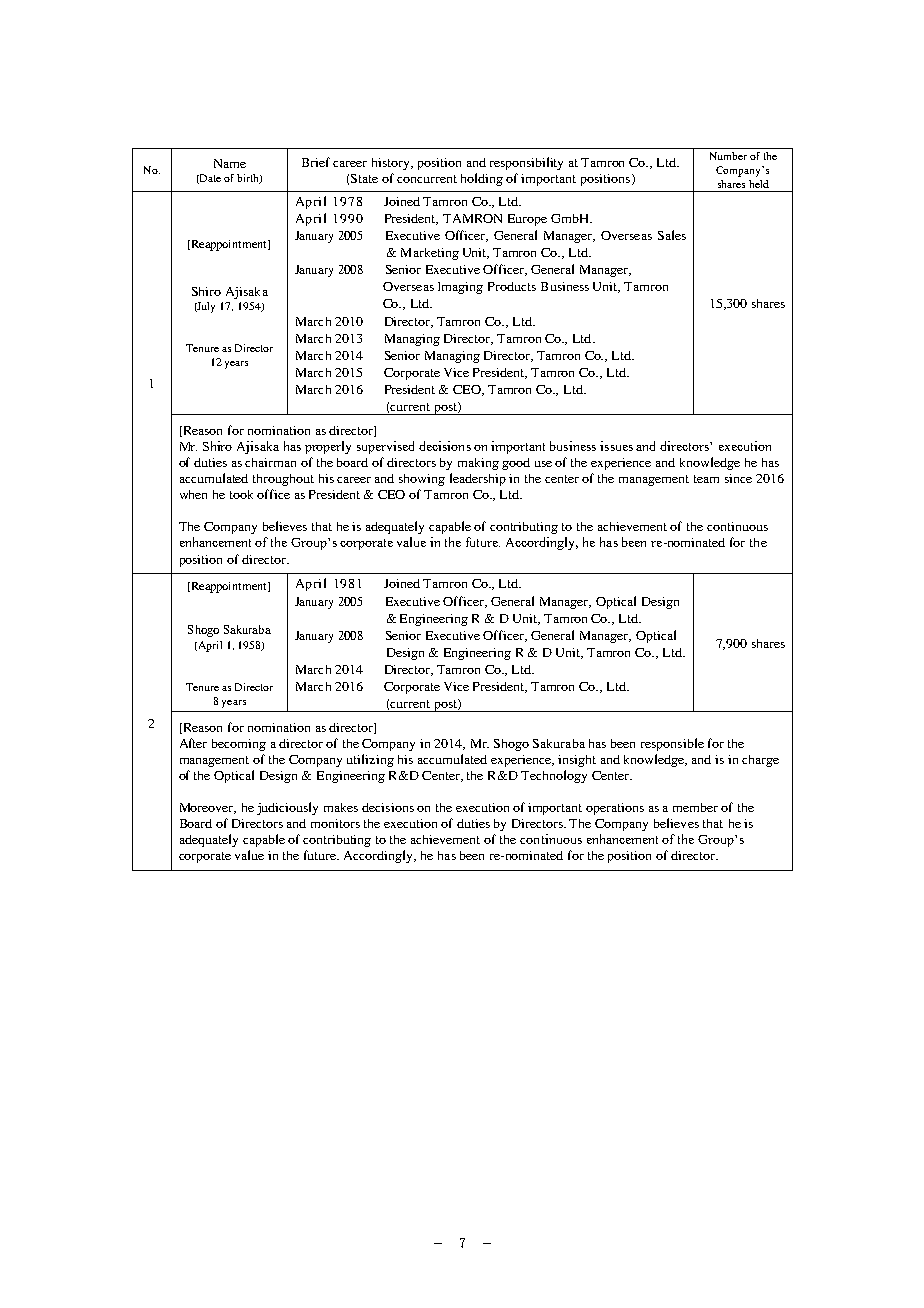 The image size is (924, 1308). I want to click on properly, so click(328, 447).
